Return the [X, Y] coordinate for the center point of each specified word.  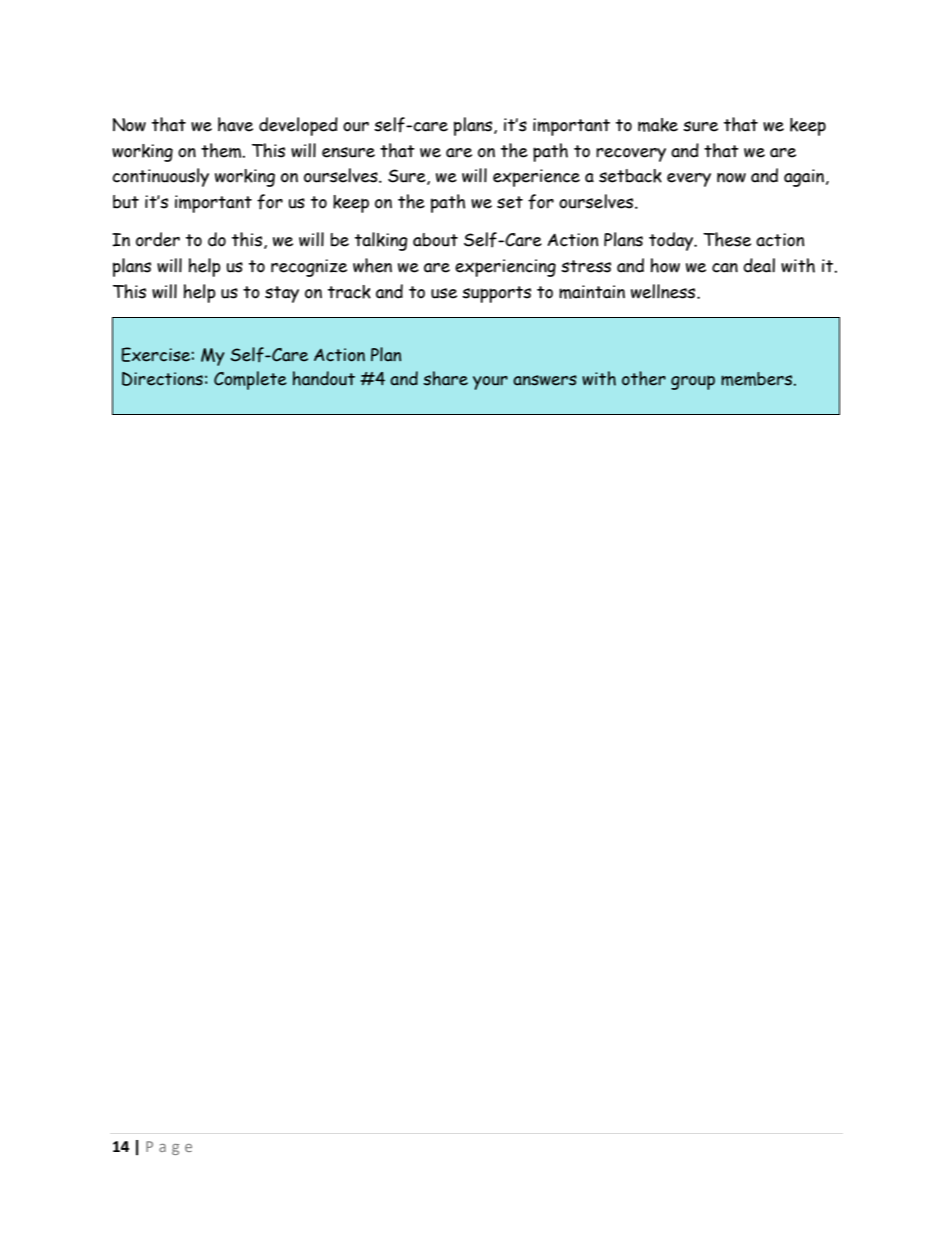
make [658, 125]
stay [282, 294]
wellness [664, 291]
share [445, 378]
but [126, 202]
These [727, 239]
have [235, 124]
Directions [162, 379]
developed [298, 126]
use [444, 293]
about [435, 240]
